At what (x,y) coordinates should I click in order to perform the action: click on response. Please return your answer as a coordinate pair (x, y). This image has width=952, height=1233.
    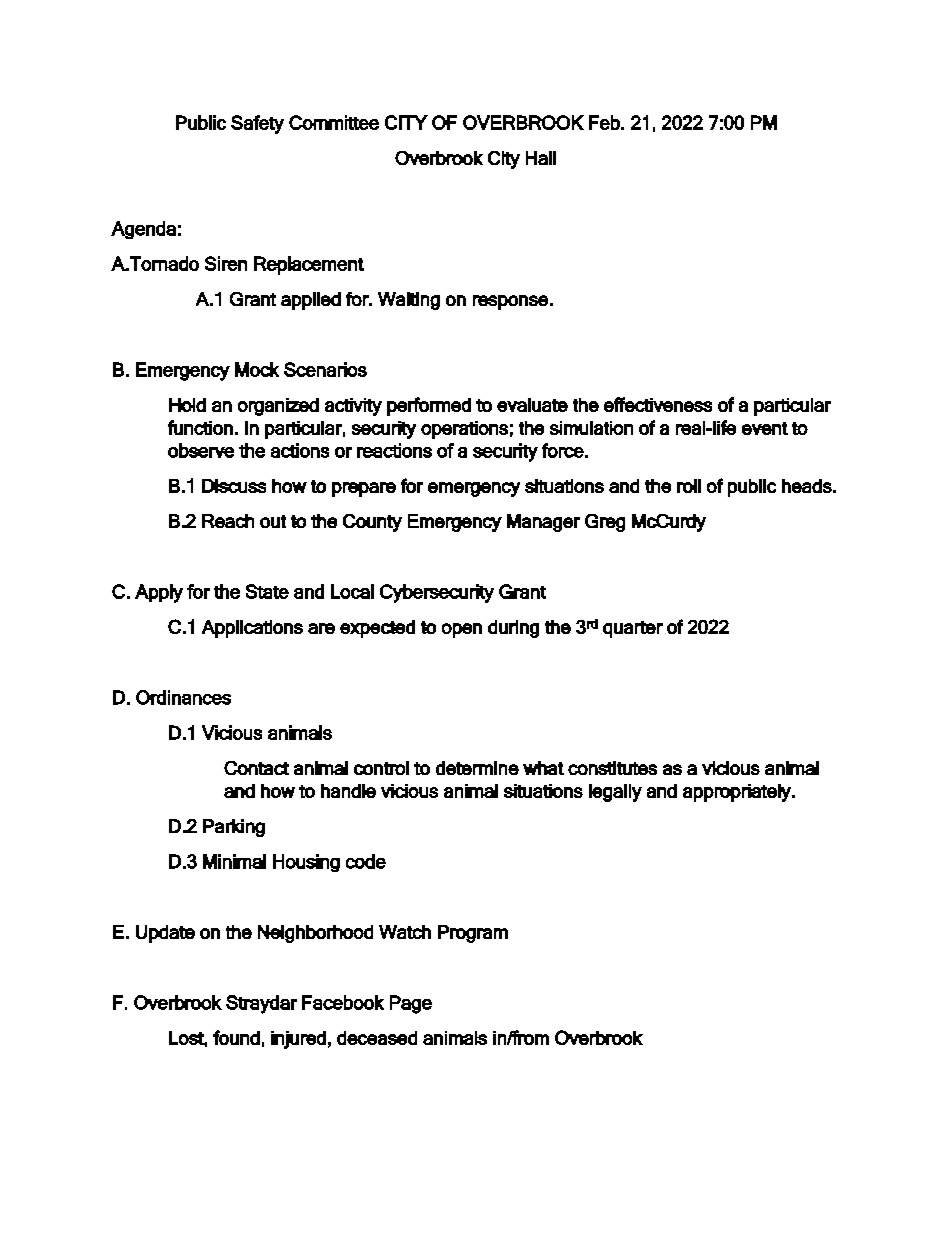
    Looking at the image, I should click on (510, 302).
